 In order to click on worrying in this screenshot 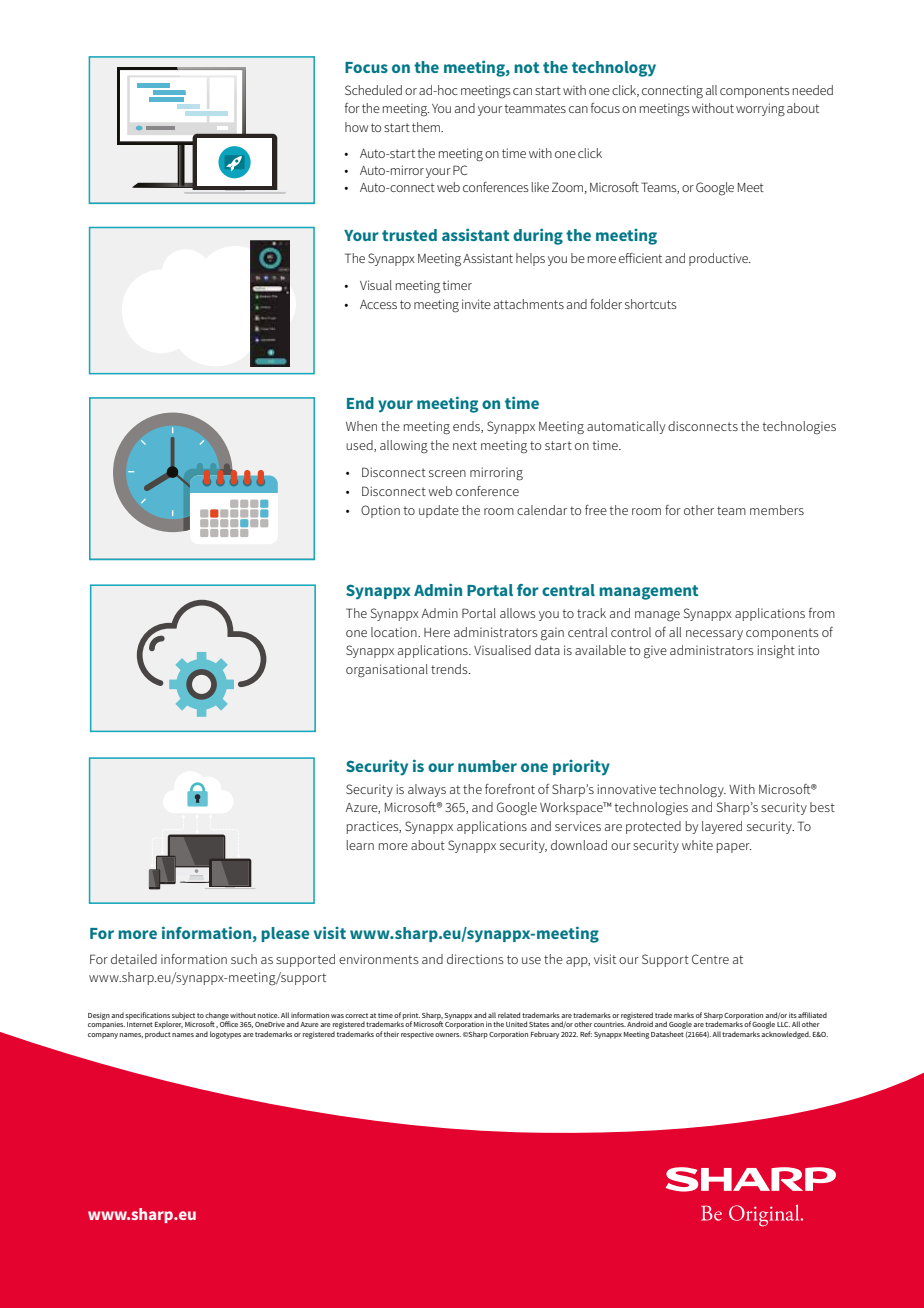, I will do `click(760, 110)`.
